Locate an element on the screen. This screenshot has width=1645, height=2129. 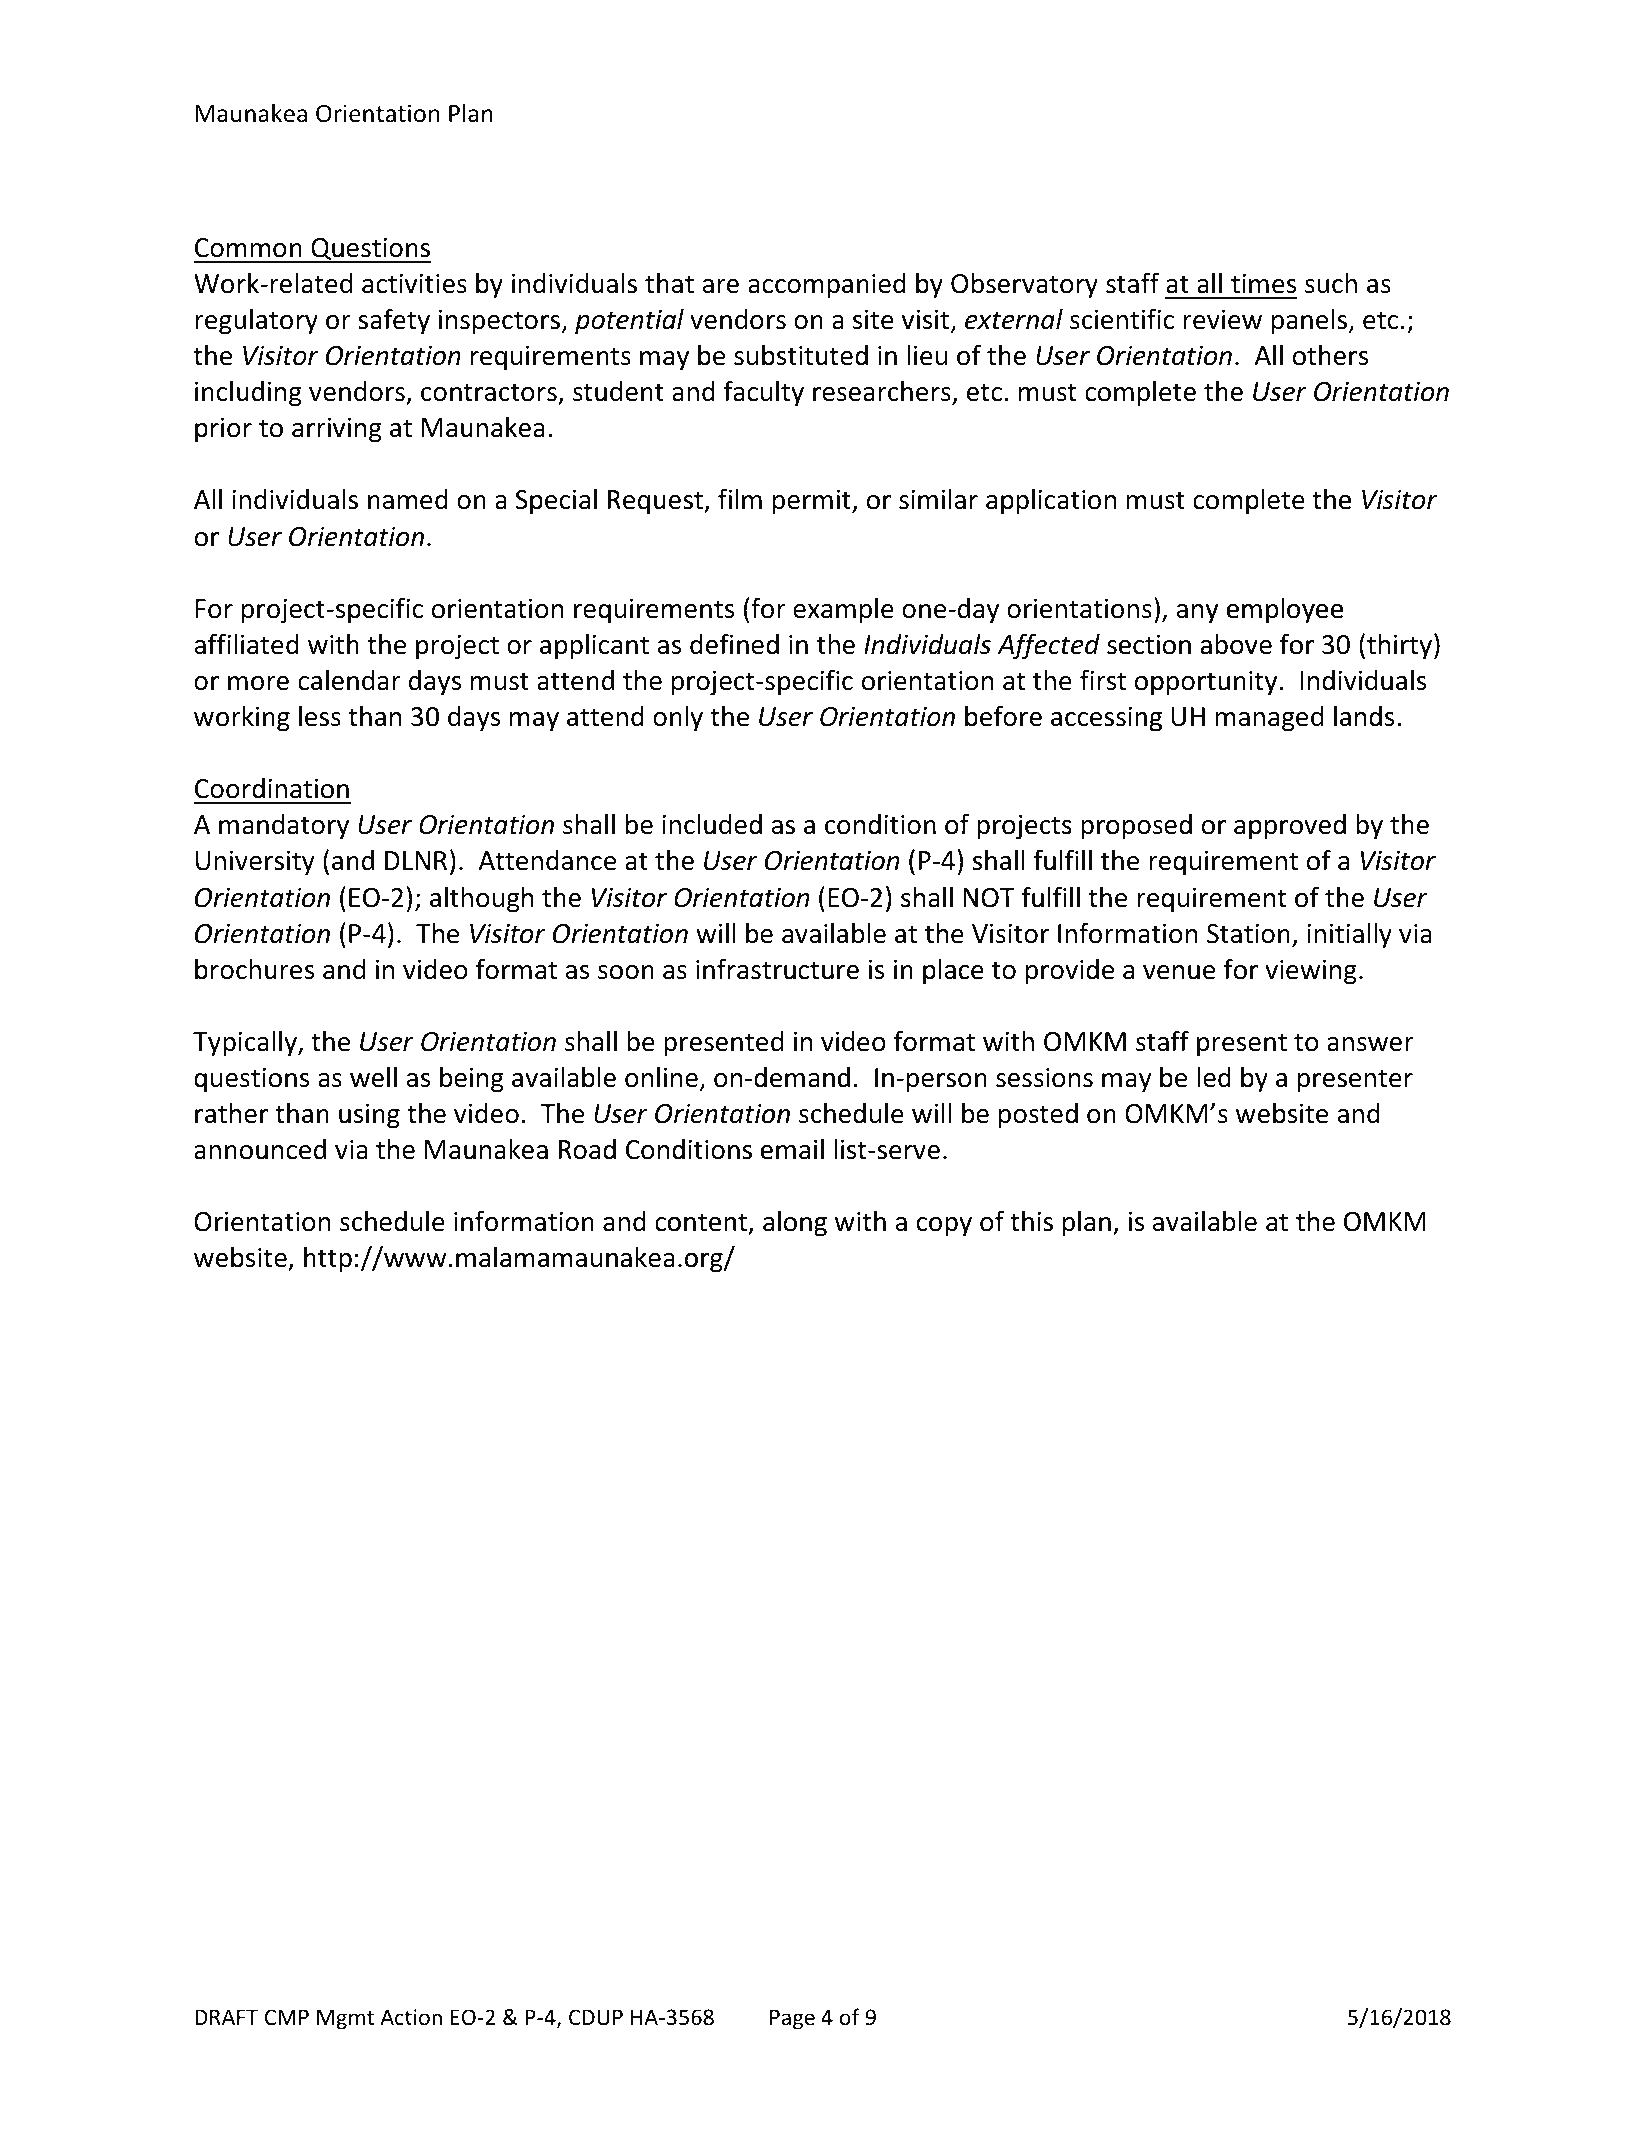
accompanied is located at coordinates (827, 286).
